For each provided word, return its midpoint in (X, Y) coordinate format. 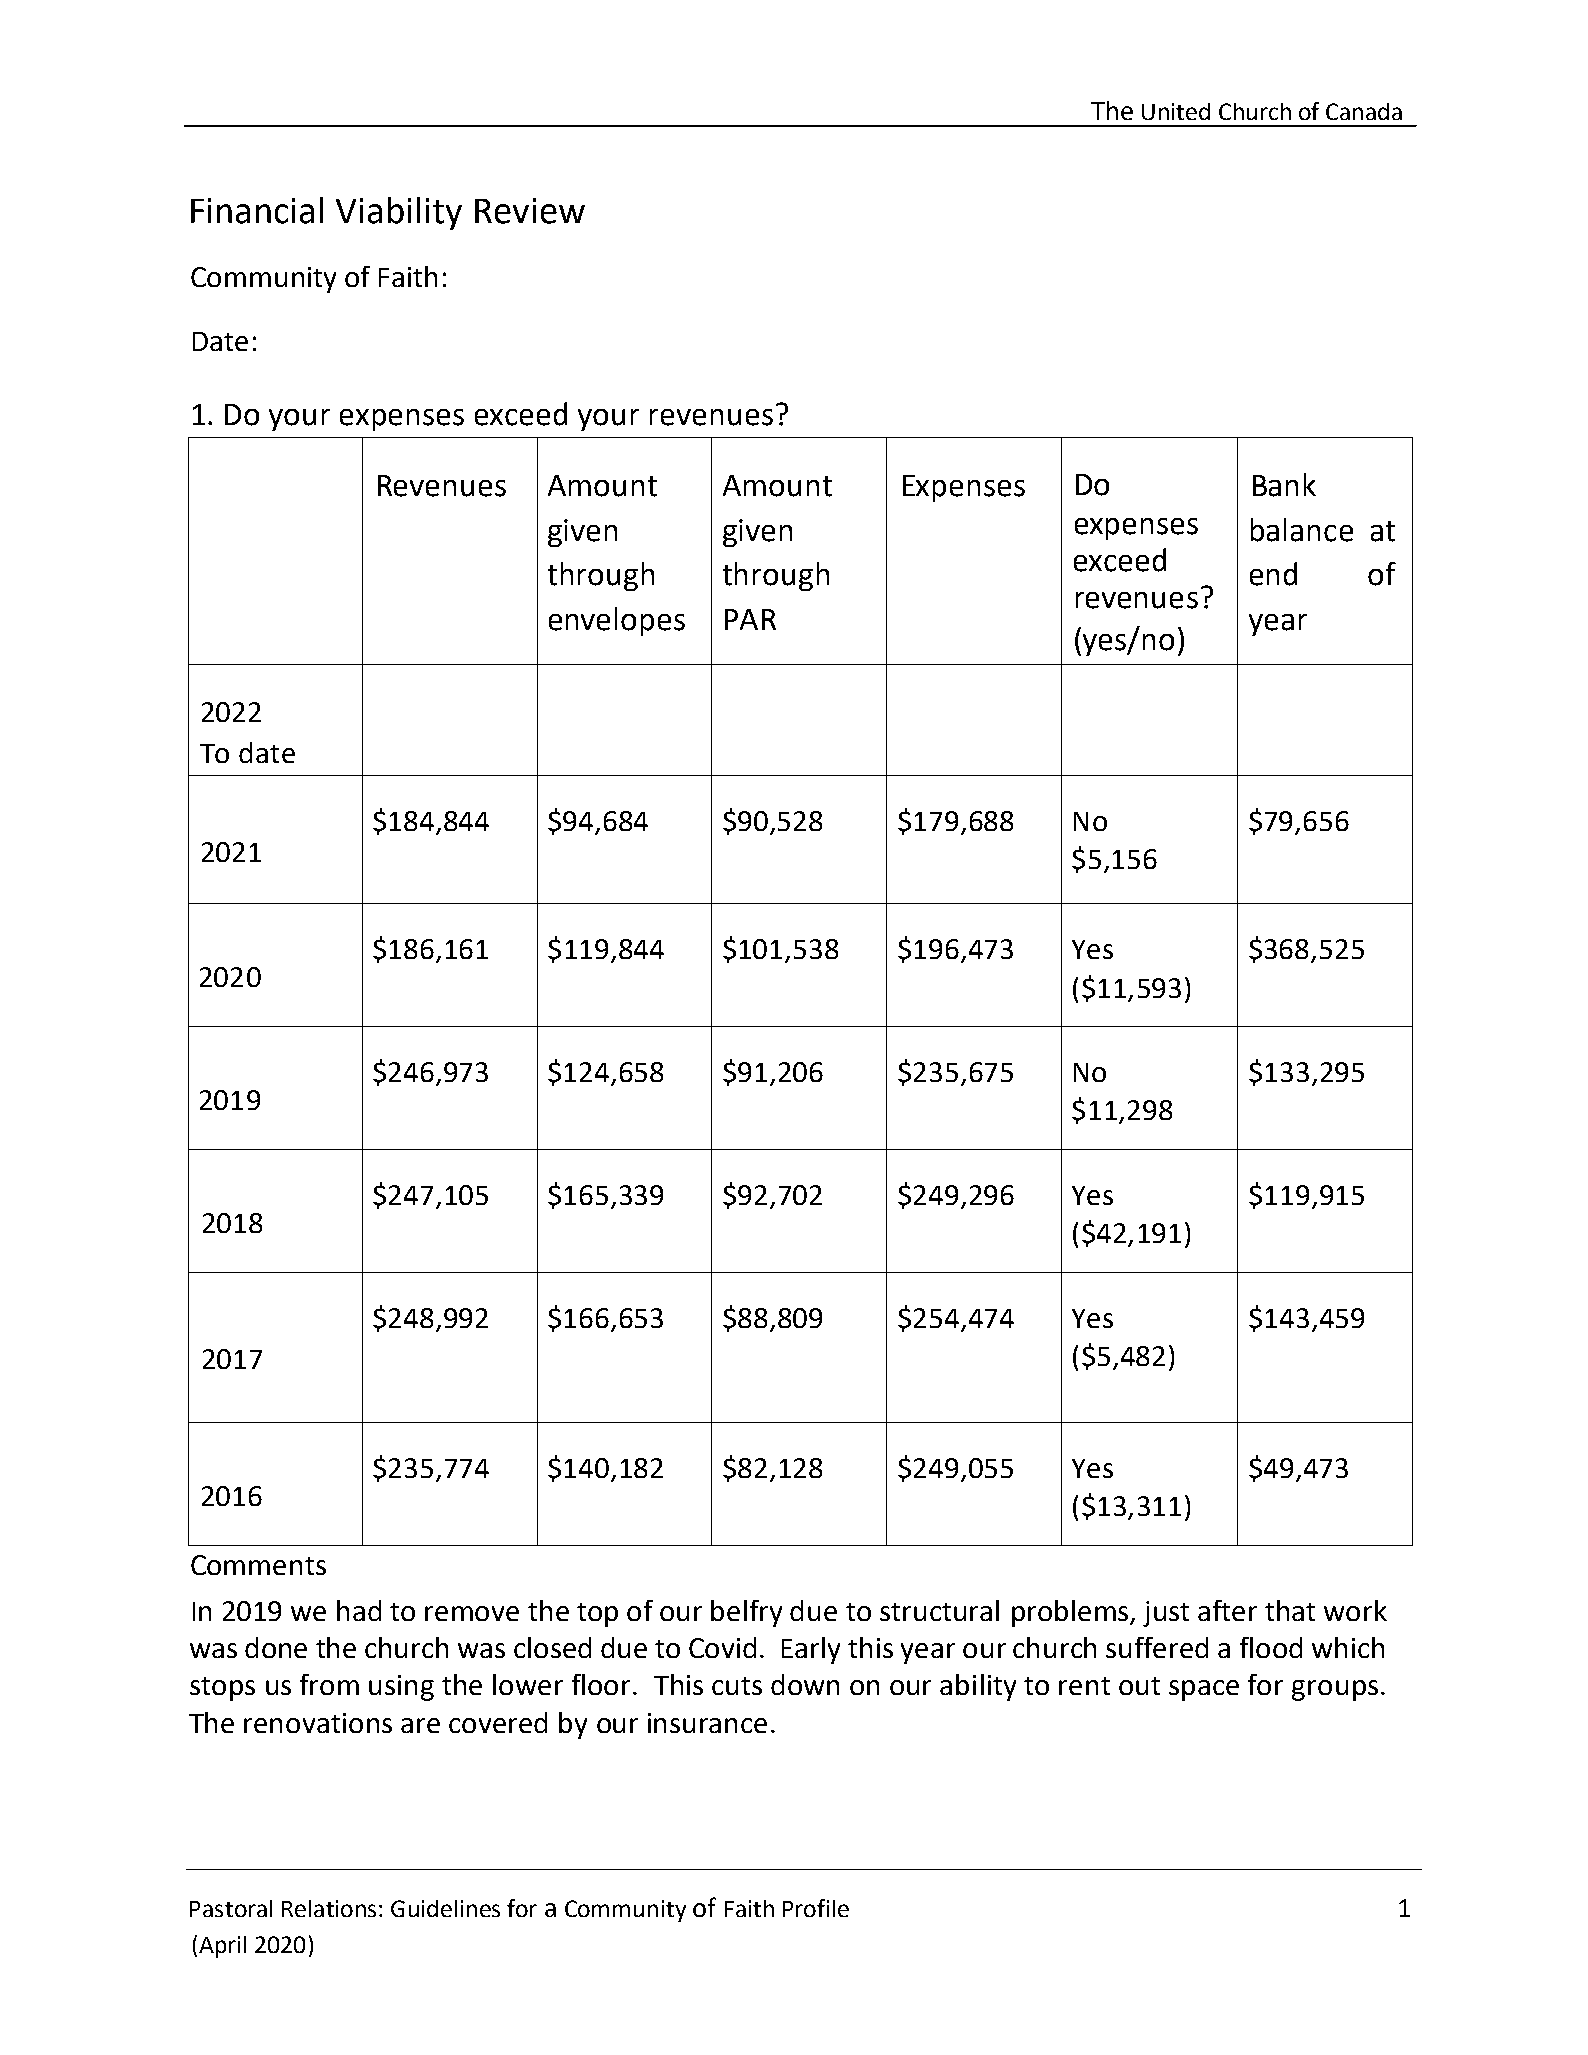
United (1176, 111)
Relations (329, 1908)
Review (530, 211)
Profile (816, 1908)
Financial (257, 210)
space (1204, 1690)
